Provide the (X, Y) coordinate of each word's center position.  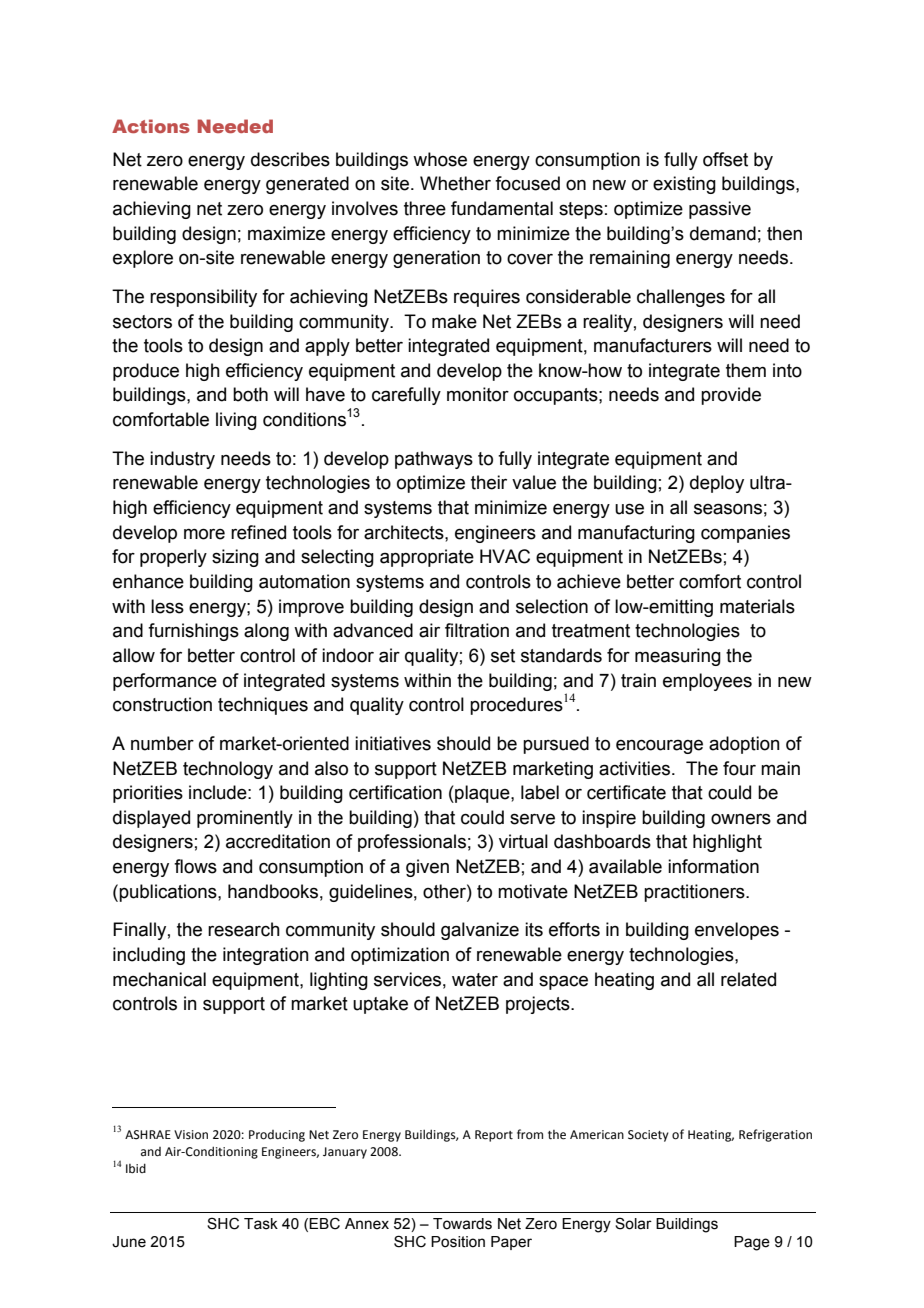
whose (440, 159)
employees (707, 682)
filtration (477, 630)
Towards (462, 1224)
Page (752, 1243)
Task (261, 1224)
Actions (151, 126)
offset (725, 159)
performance (165, 682)
